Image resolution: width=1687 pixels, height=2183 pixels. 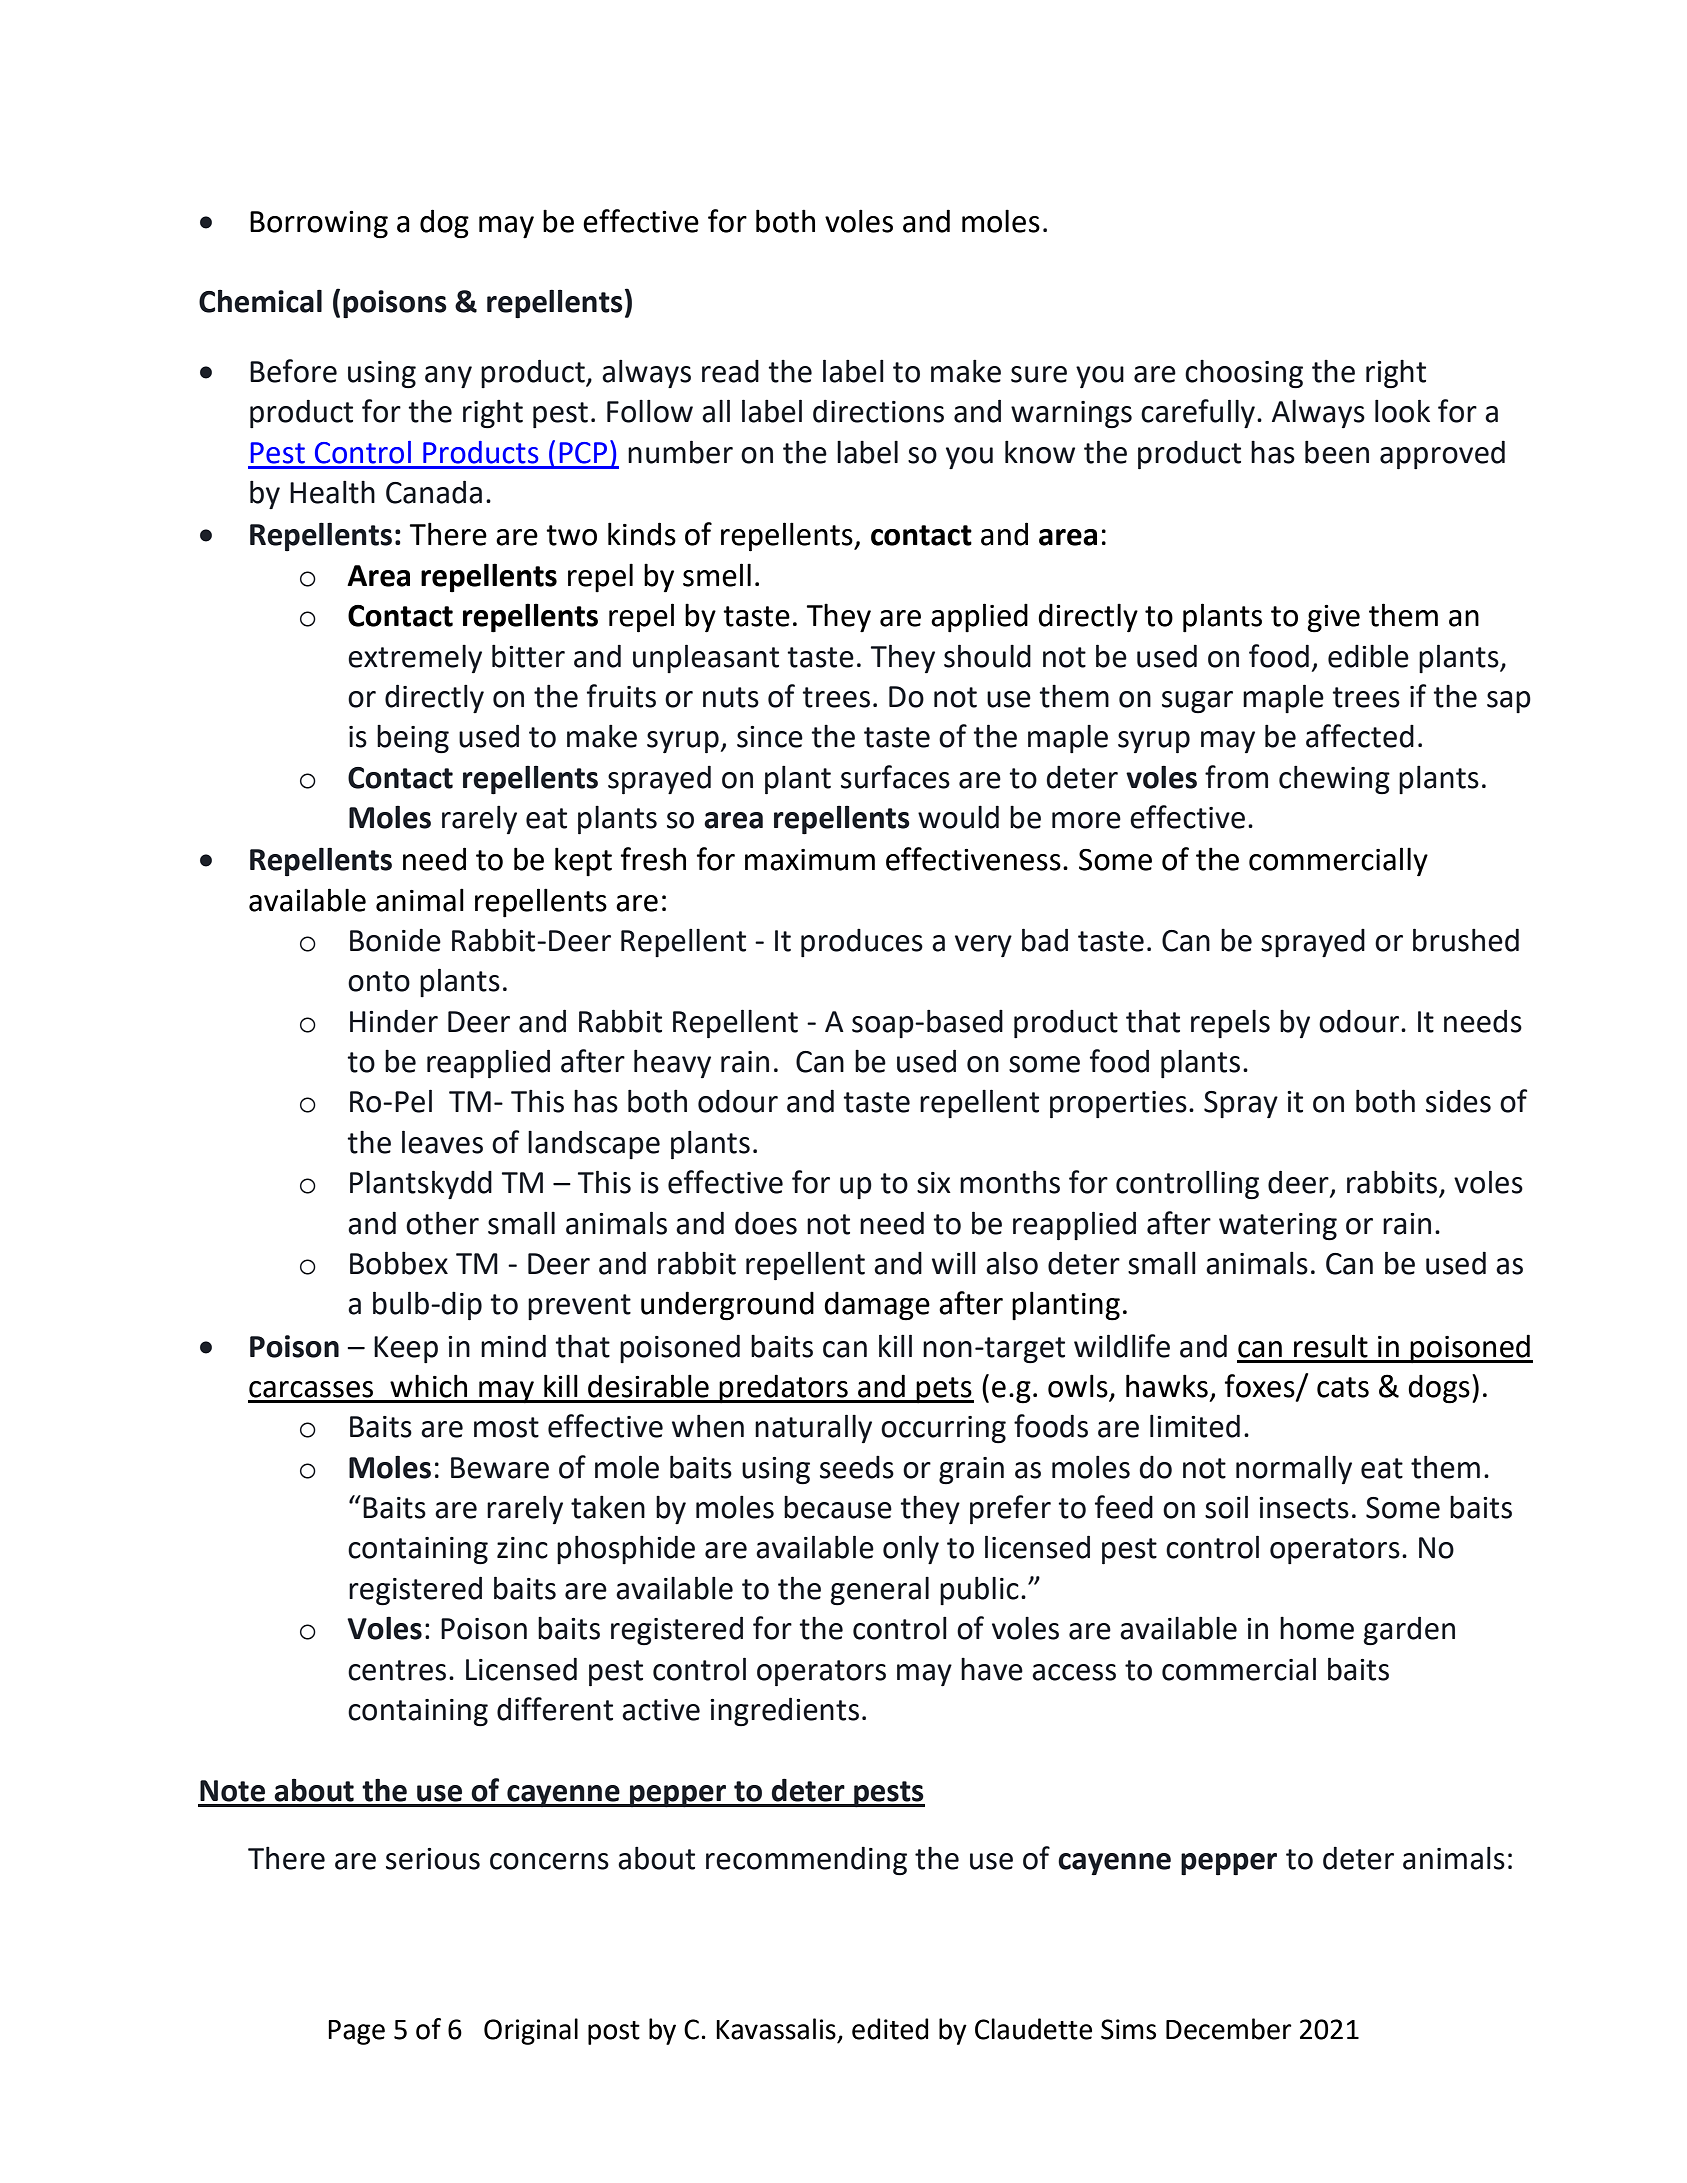 What do you see at coordinates (890, 2029) in the screenshot?
I see `edited` at bounding box center [890, 2029].
